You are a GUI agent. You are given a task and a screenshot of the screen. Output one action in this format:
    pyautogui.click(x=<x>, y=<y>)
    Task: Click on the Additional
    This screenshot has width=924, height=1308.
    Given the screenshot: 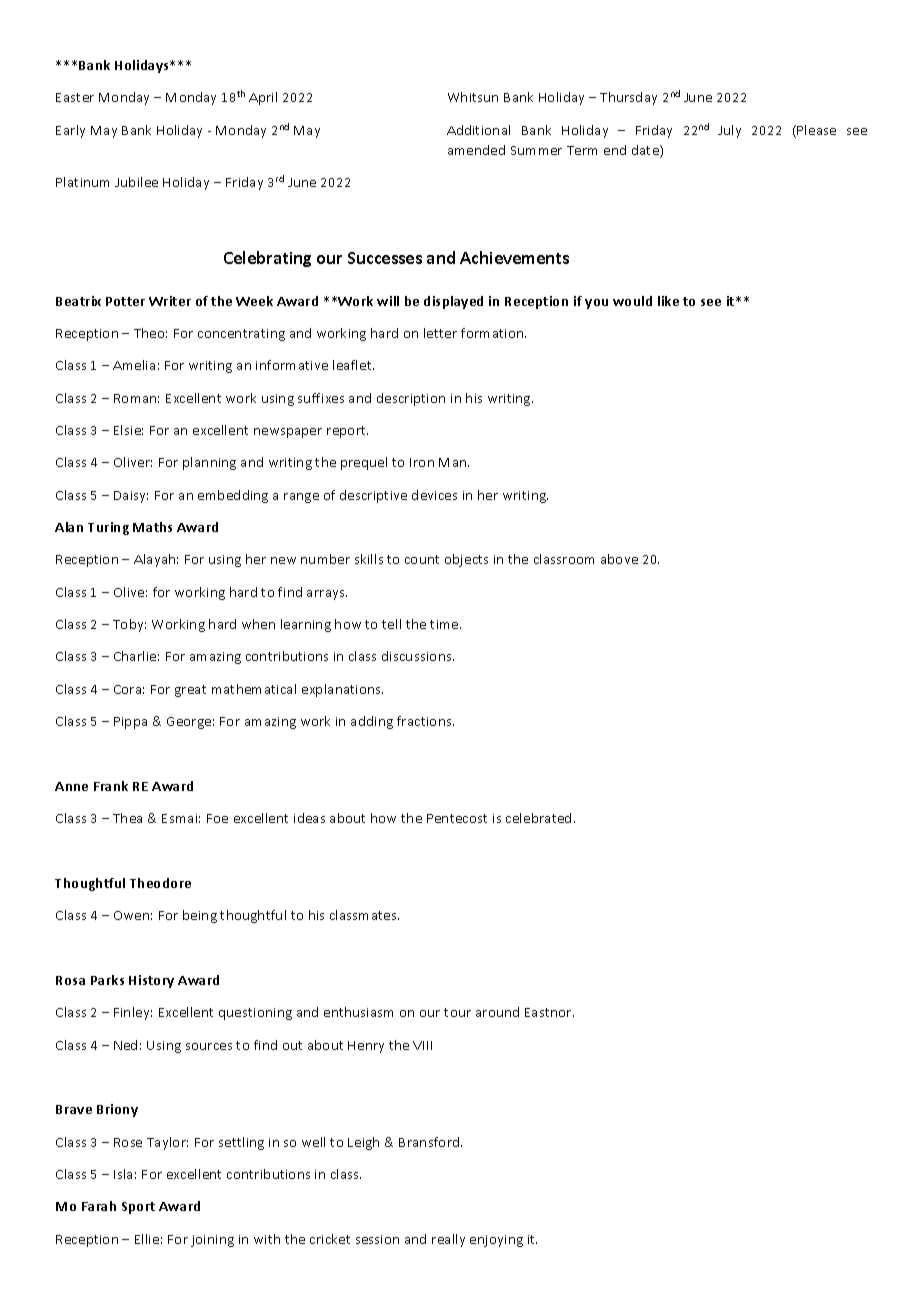 What is the action you would take?
    pyautogui.click(x=478, y=130)
